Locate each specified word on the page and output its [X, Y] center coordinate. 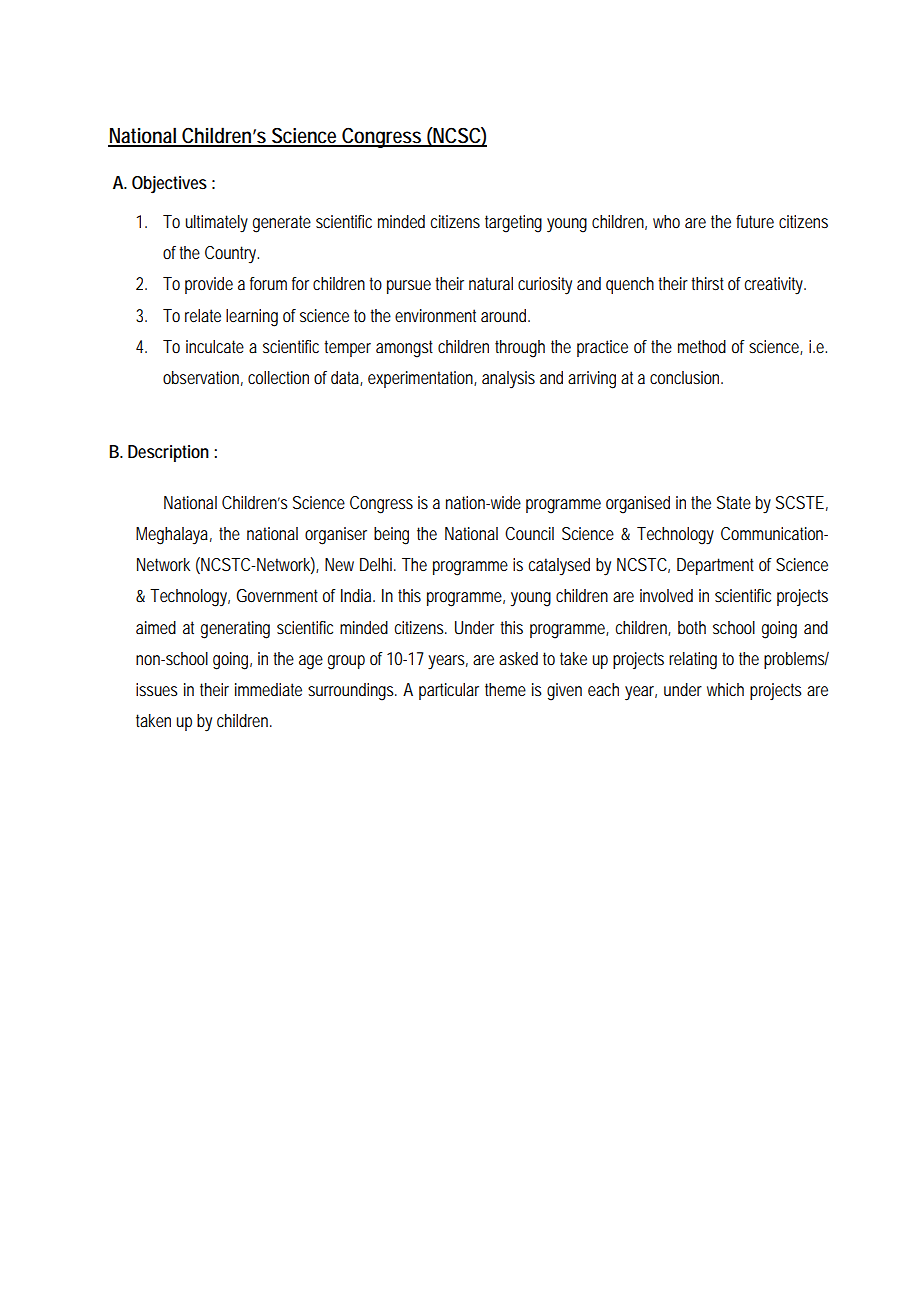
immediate [268, 689]
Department [715, 566]
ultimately [217, 223]
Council [529, 533]
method [702, 346]
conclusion [686, 377]
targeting [513, 224]
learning [252, 318]
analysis [508, 379]
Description [168, 453]
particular [449, 691]
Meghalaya [172, 536]
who [666, 221]
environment [435, 315]
